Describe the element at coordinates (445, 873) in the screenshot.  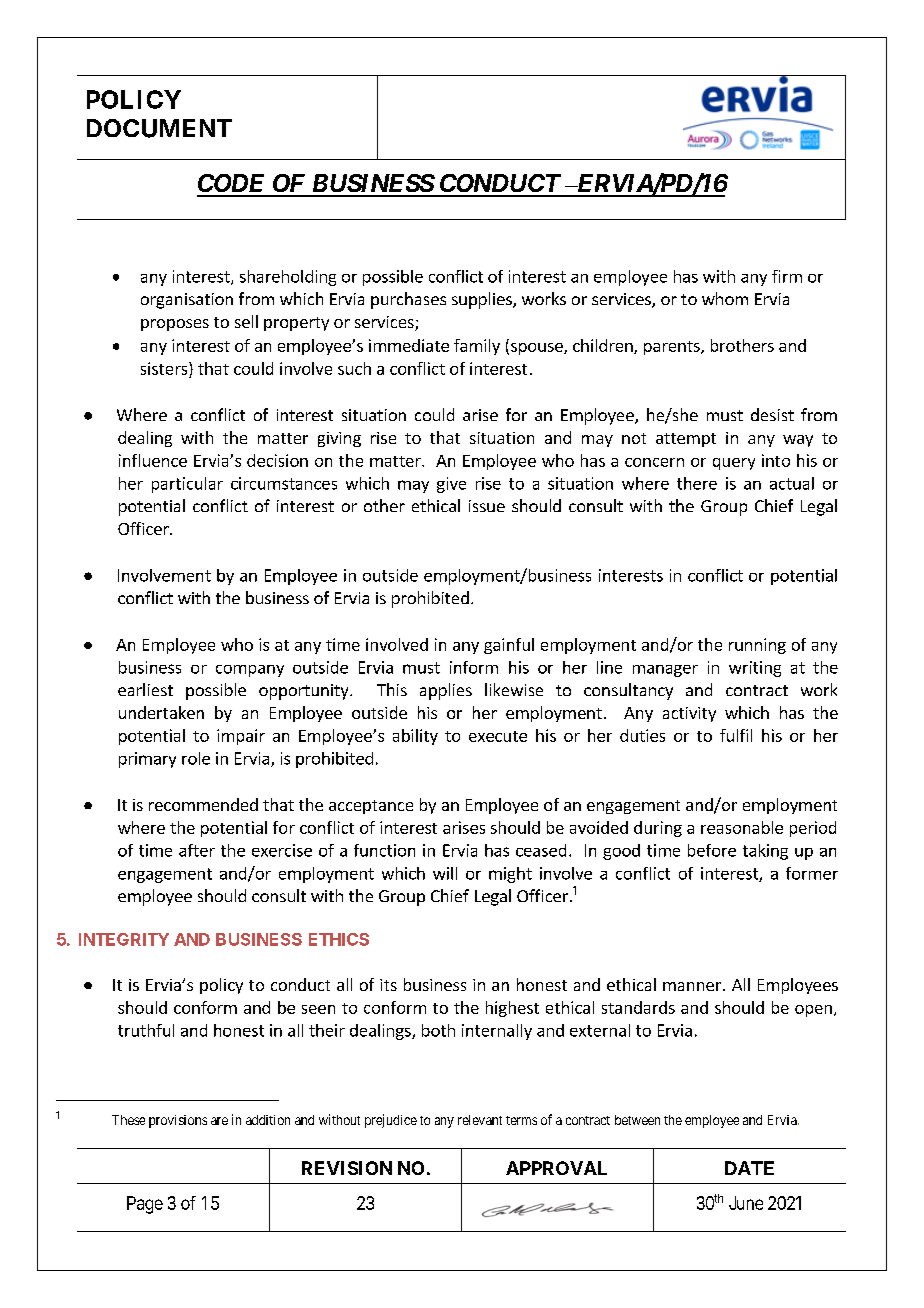
I see `will` at that location.
